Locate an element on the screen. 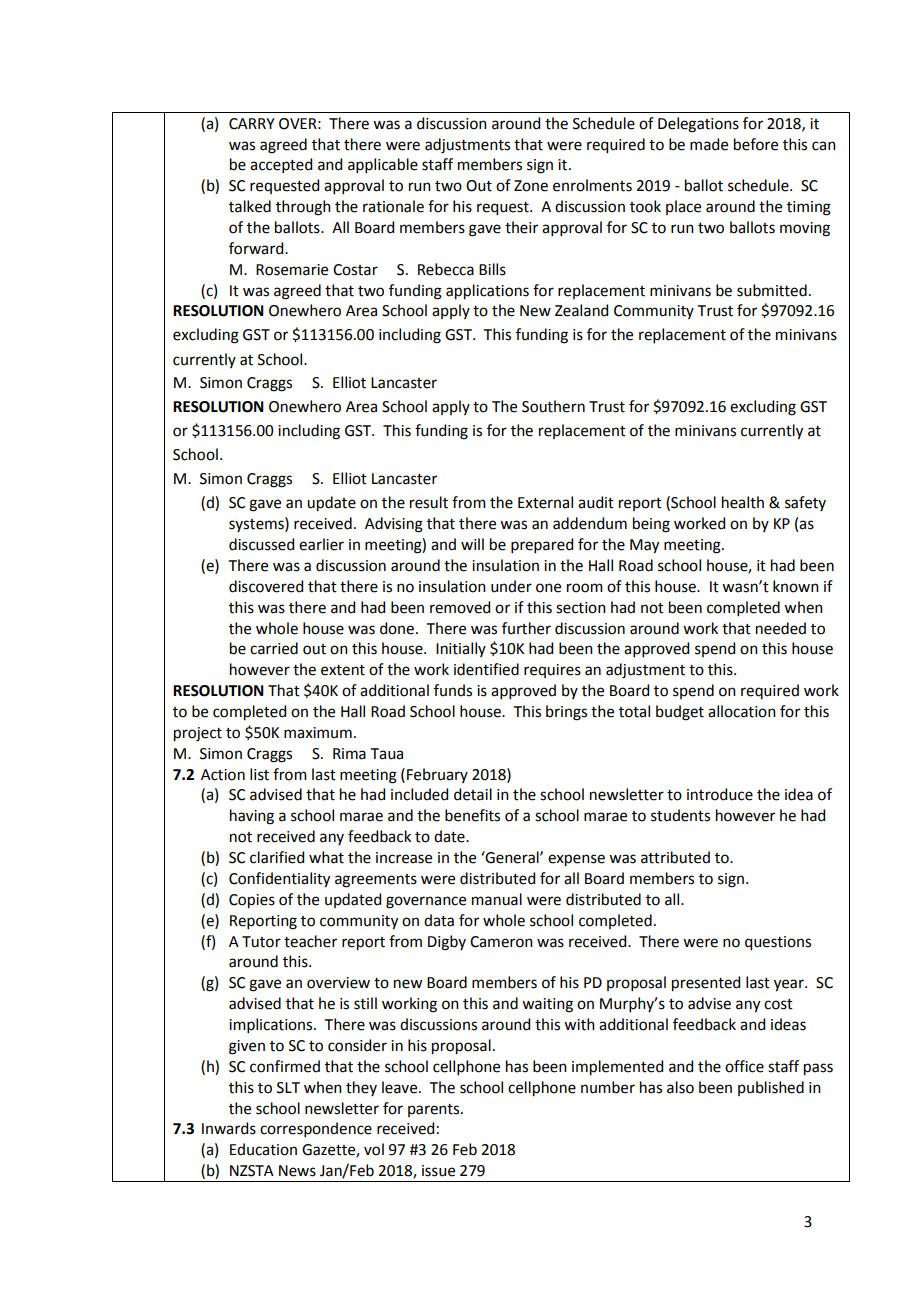  published is located at coordinates (771, 1088).
